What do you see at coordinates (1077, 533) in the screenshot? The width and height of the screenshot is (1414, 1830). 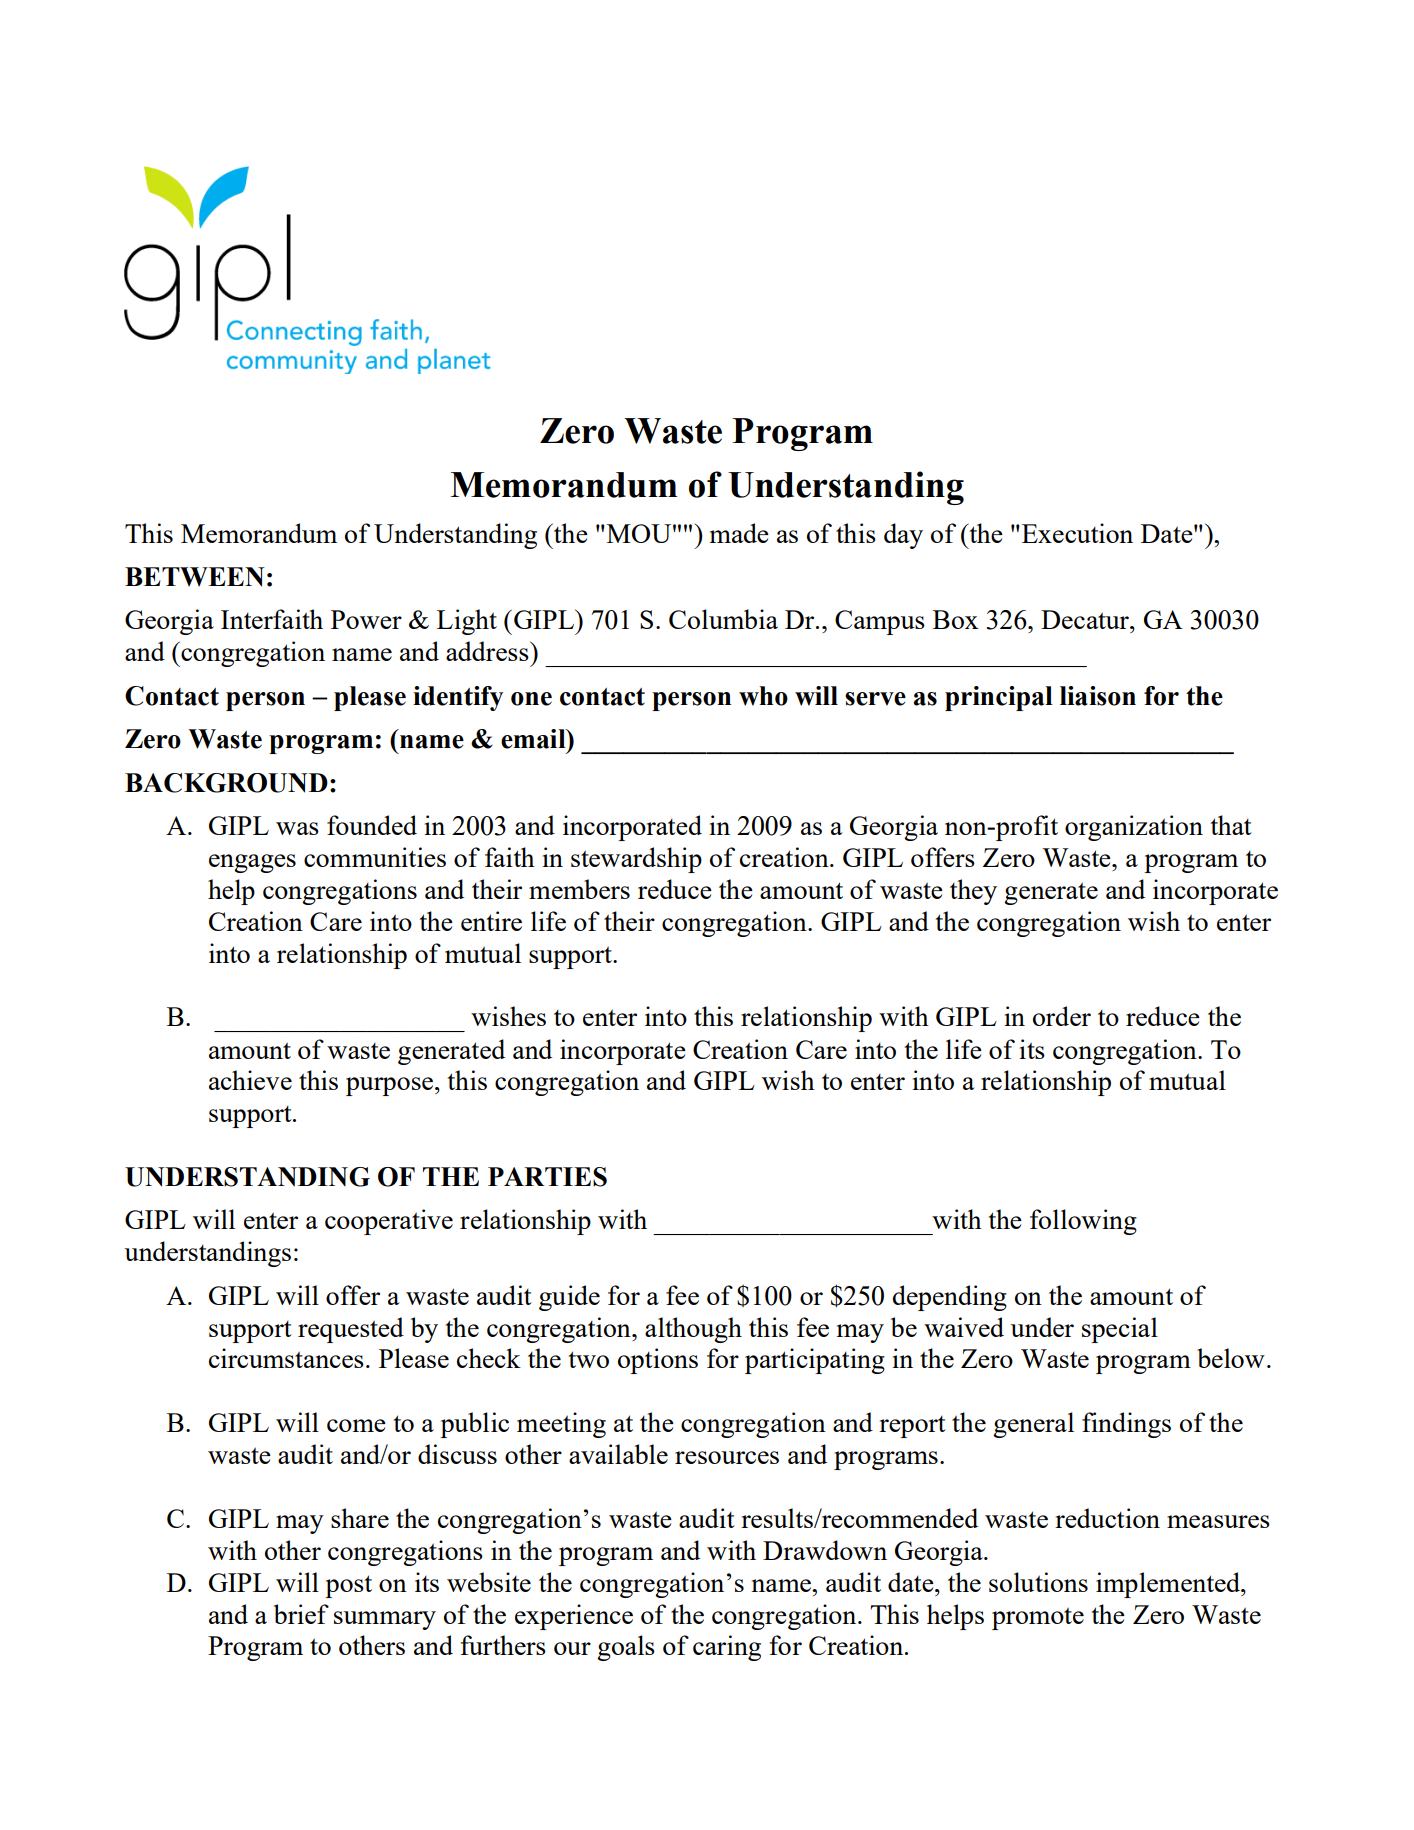 I see `Execution` at bounding box center [1077, 533].
